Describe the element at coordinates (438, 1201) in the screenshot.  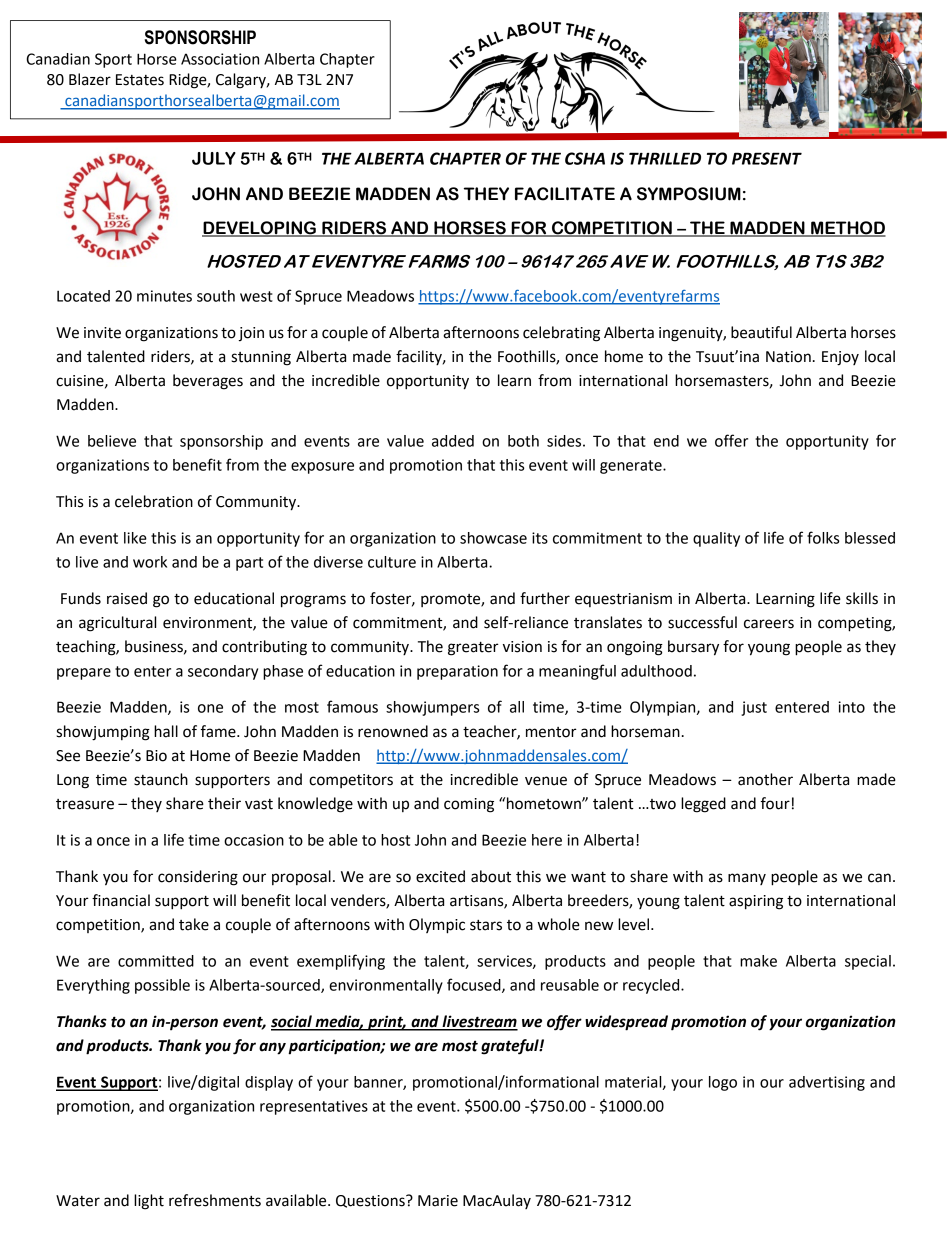
I see `Marie` at that location.
